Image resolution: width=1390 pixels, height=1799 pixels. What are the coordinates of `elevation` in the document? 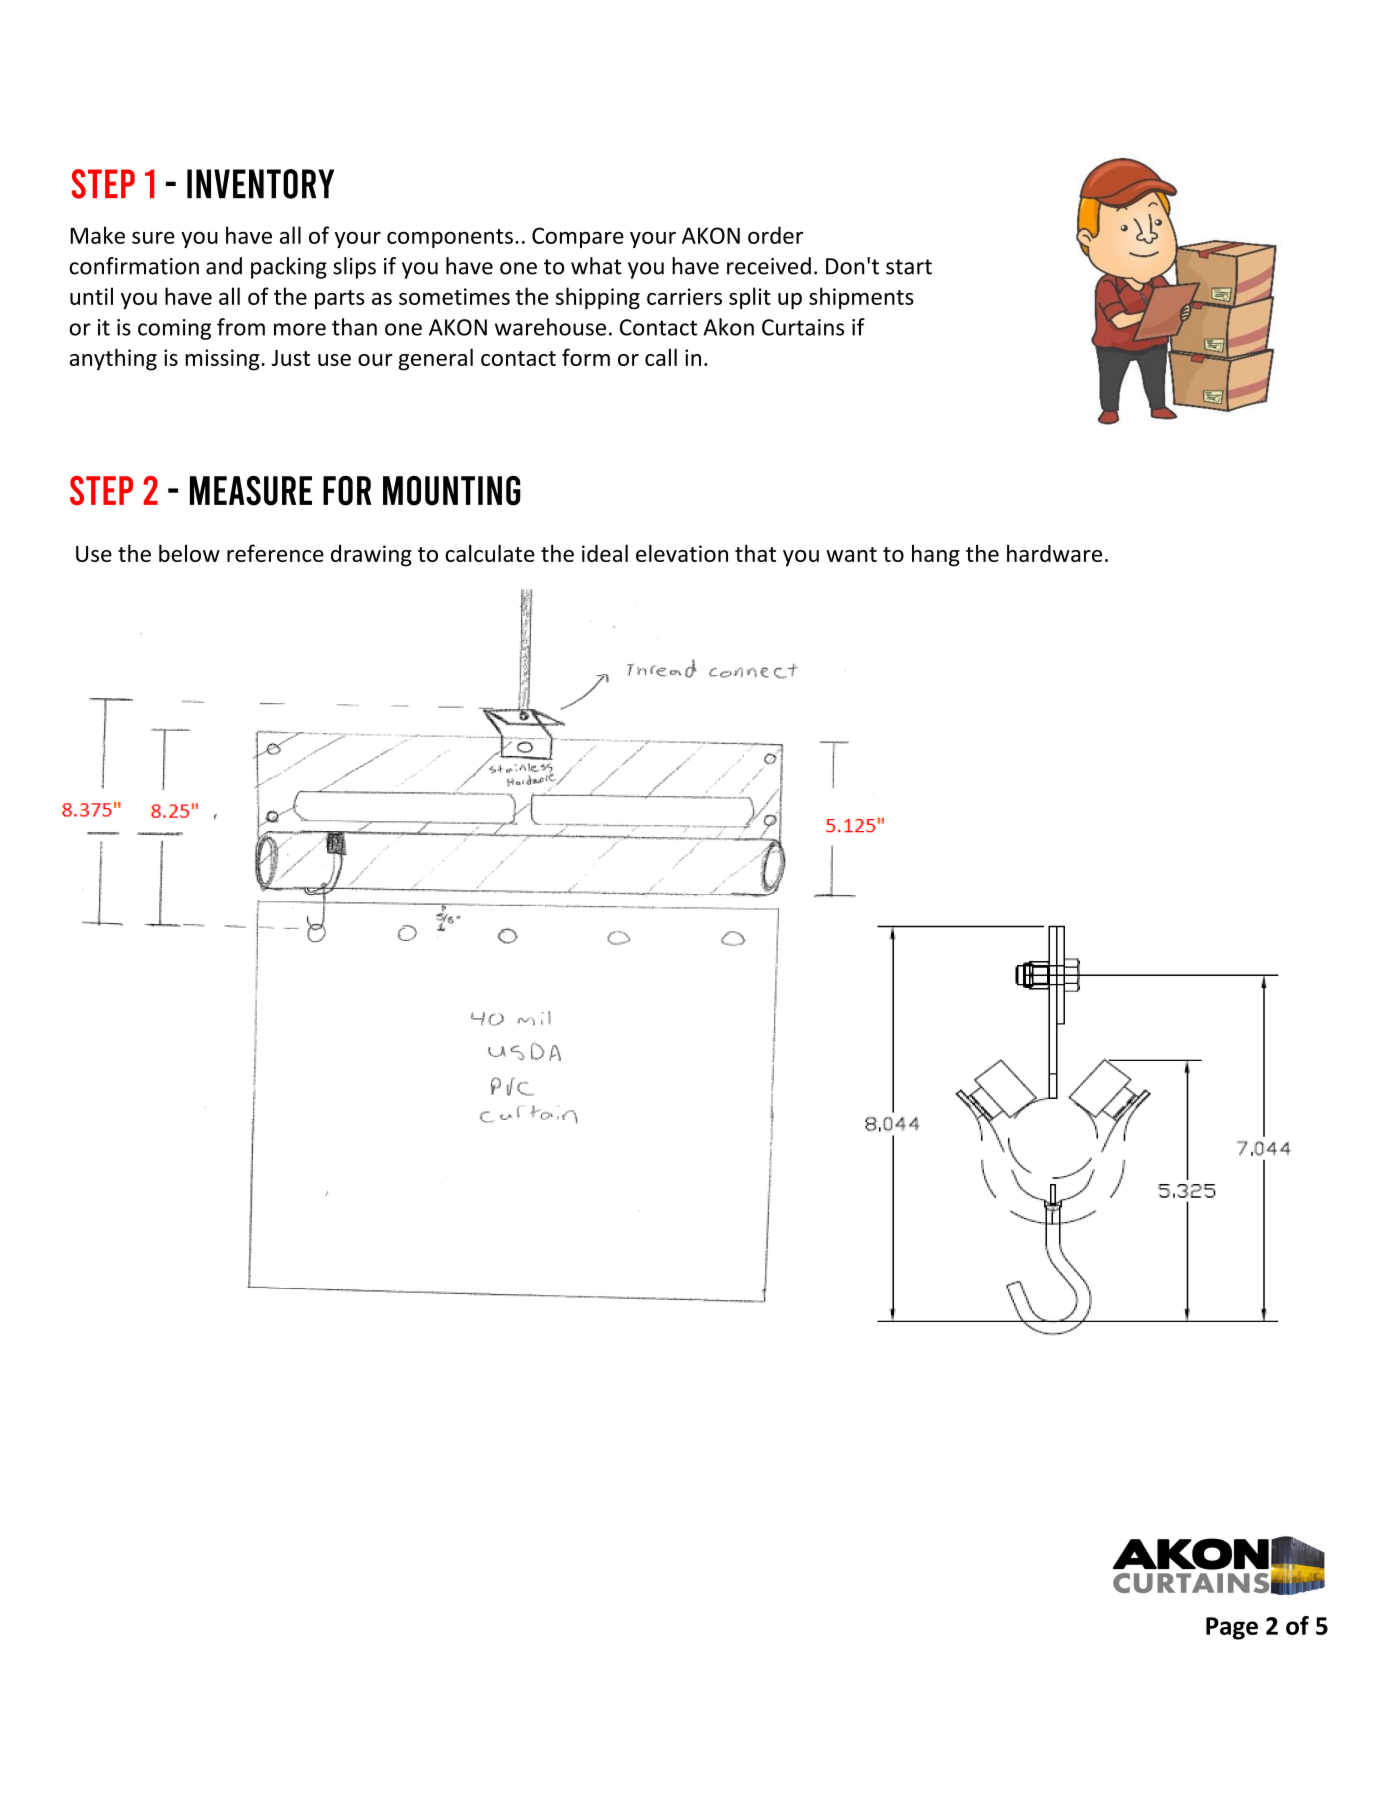 It's located at (682, 553).
